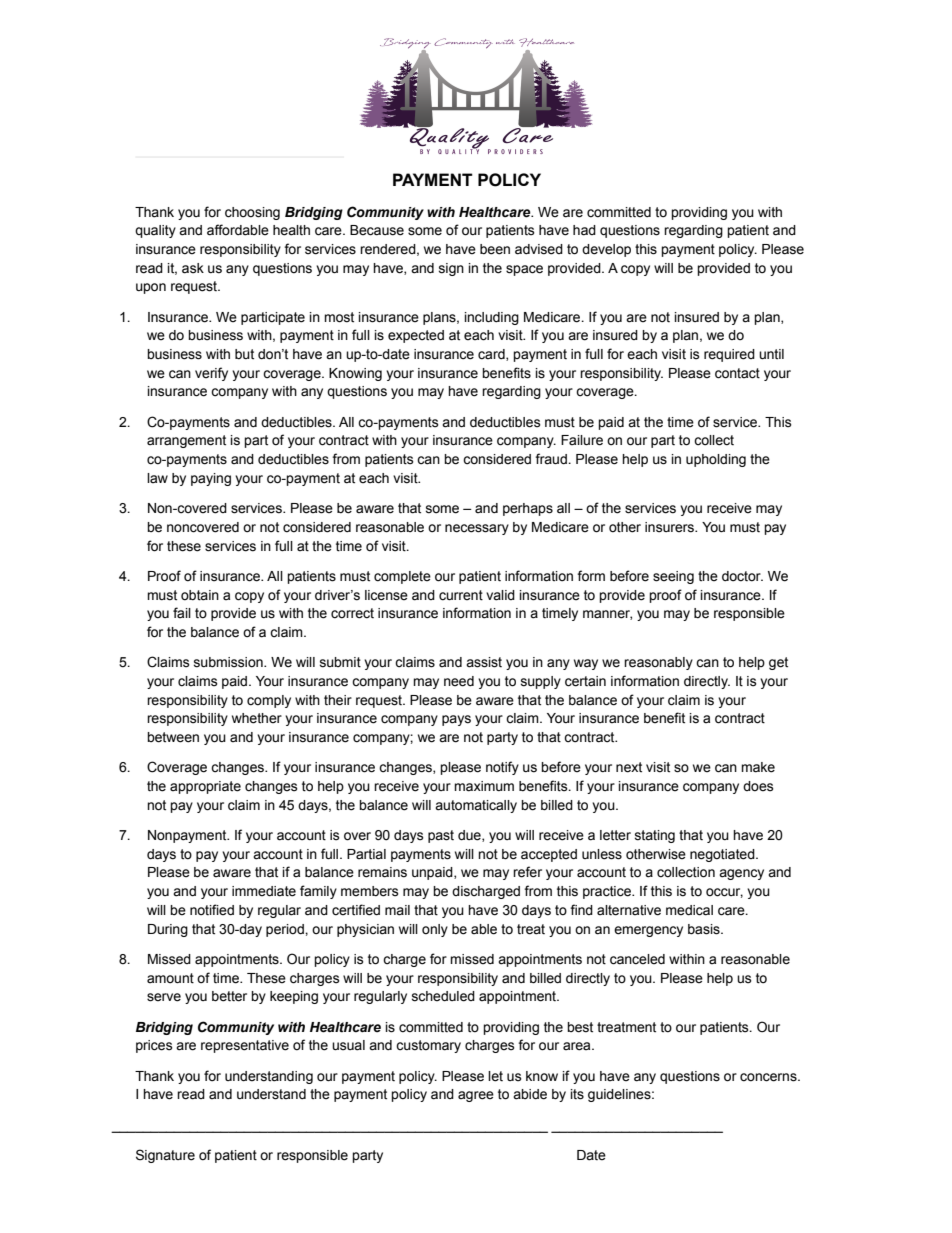 This page has width=952, height=1233. I want to click on develop, so click(606, 250).
